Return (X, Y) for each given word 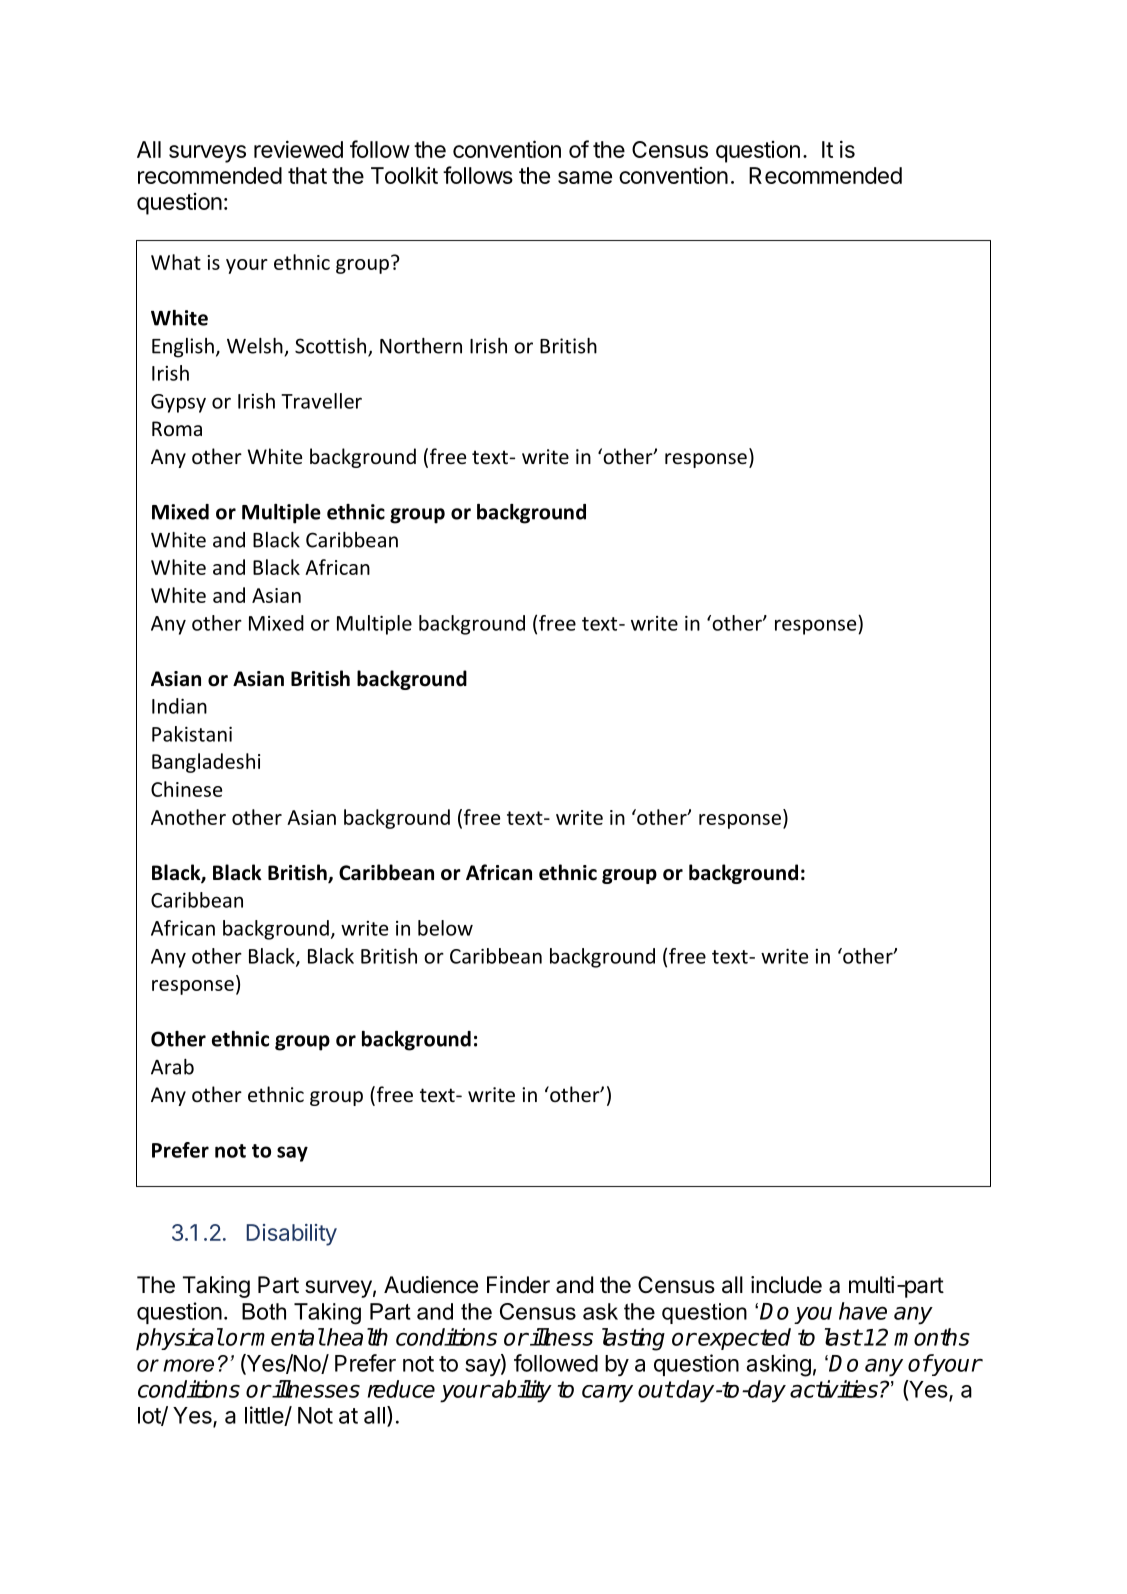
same (585, 177)
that (307, 175)
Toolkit (404, 175)
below (445, 928)
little (265, 1416)
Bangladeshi (206, 763)
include (786, 1285)
